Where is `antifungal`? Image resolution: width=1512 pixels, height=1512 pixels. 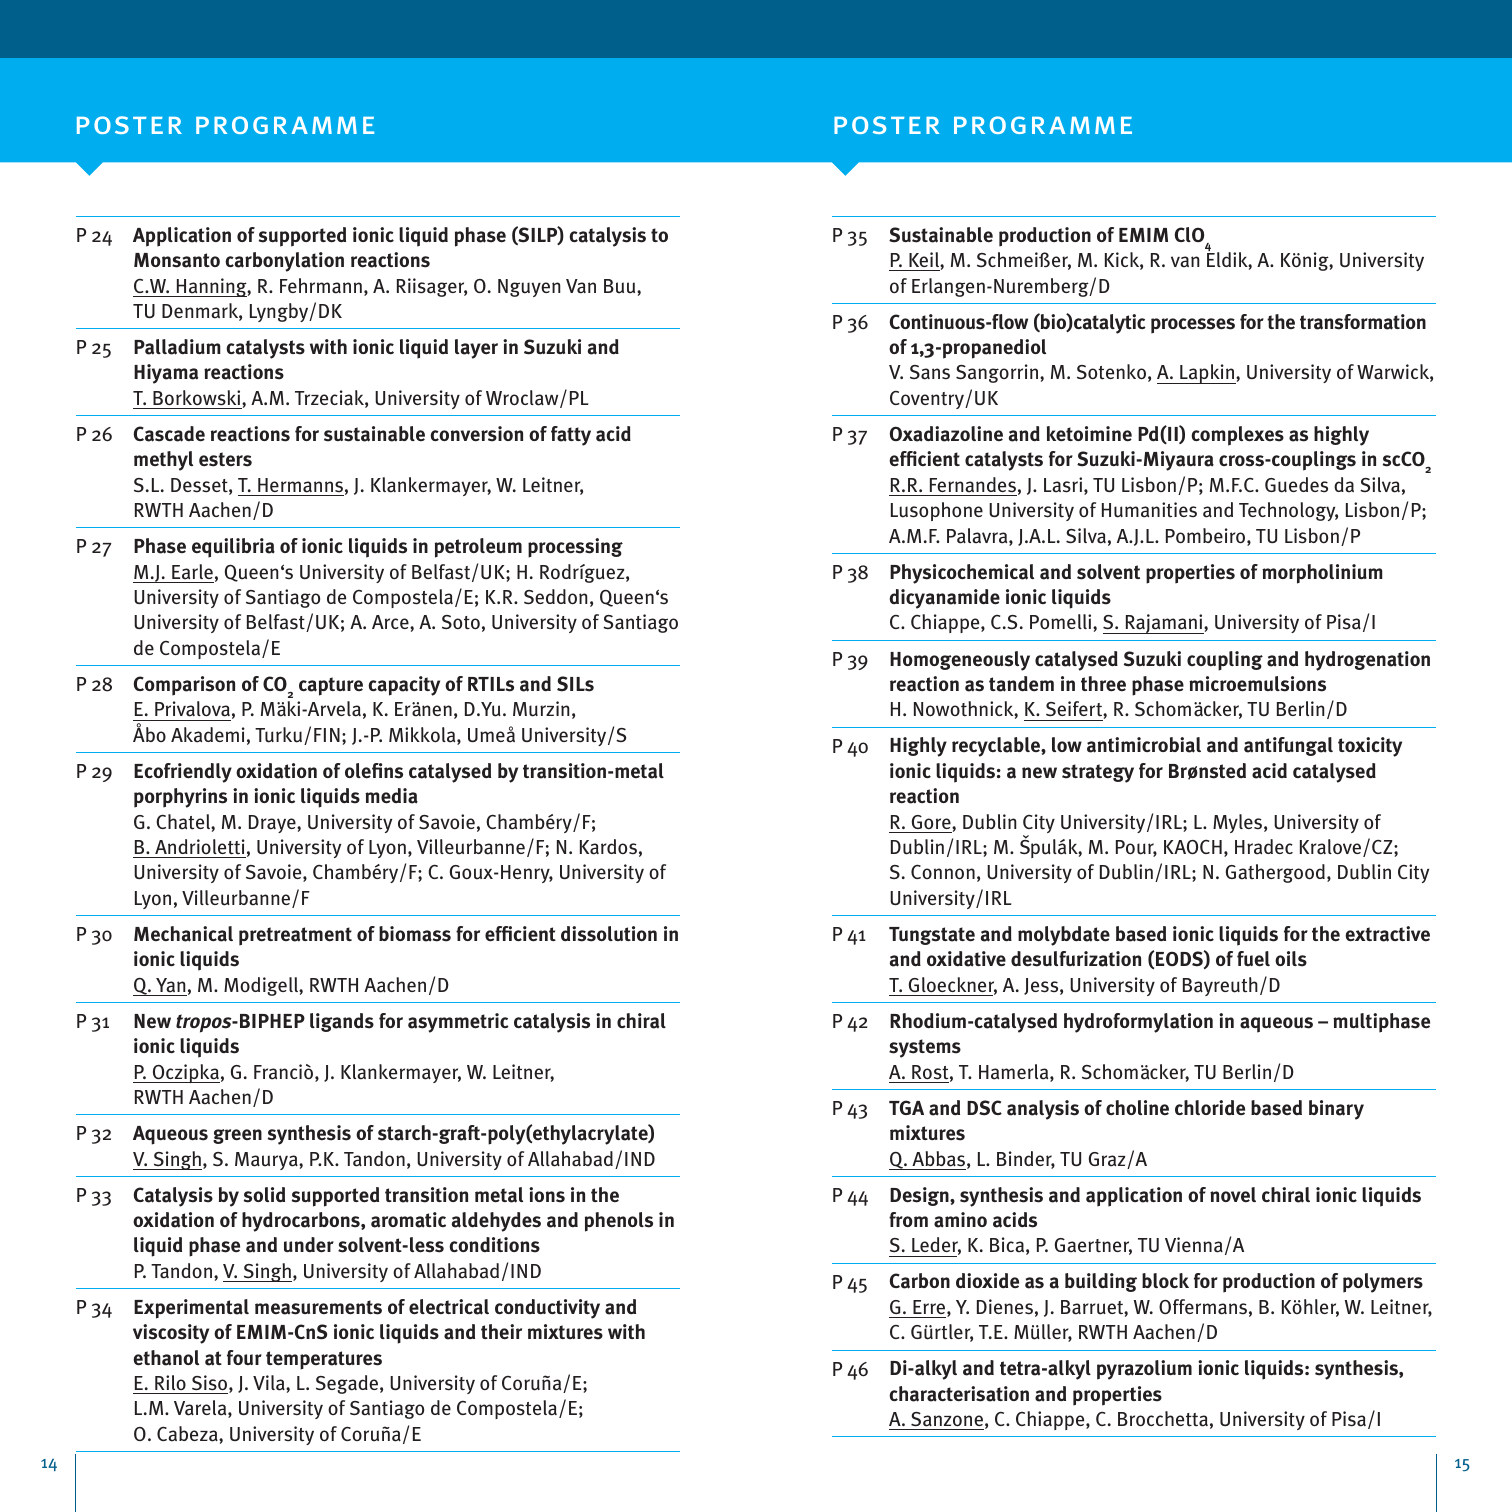 antifungal is located at coordinates (1288, 746).
